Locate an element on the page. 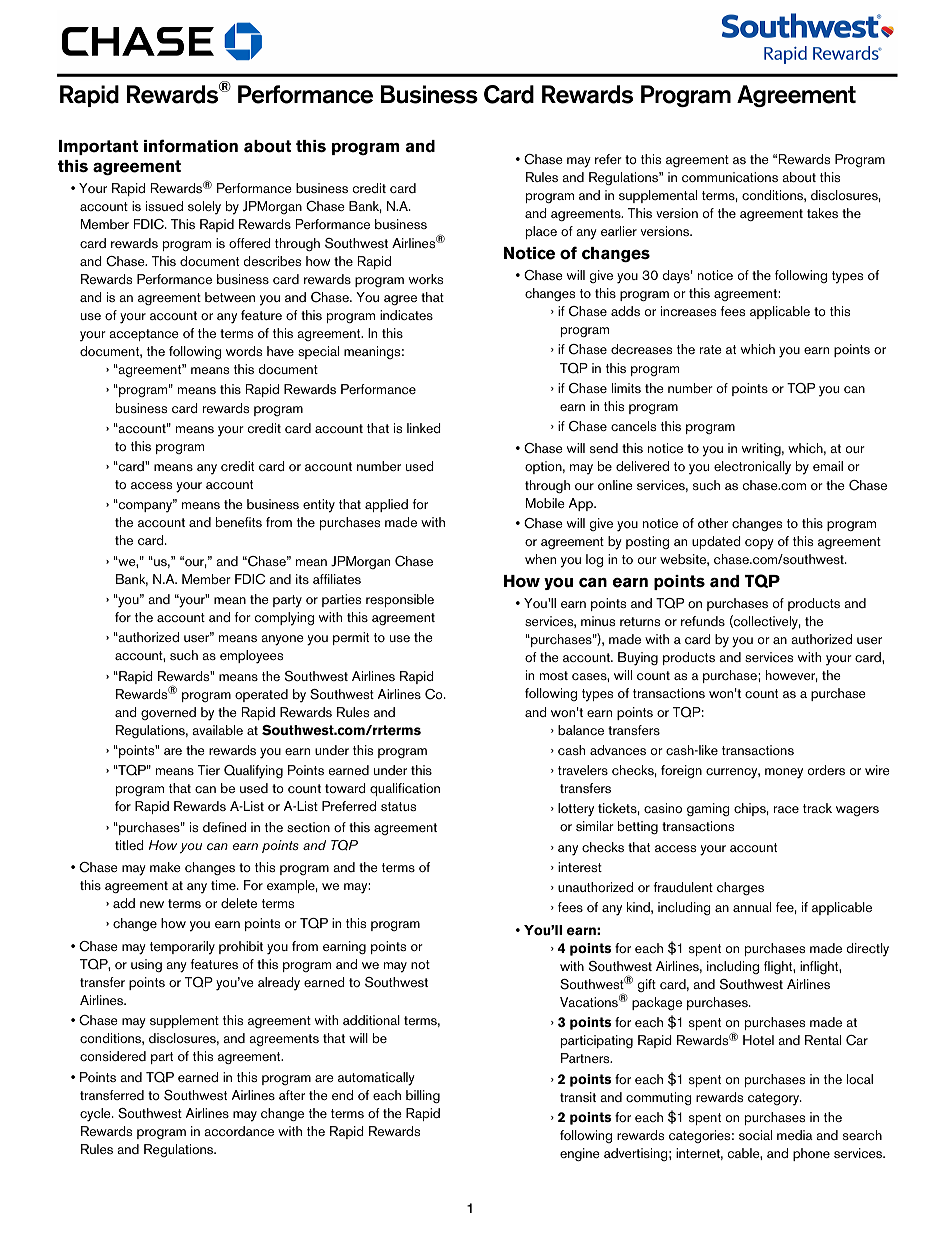 This image has width=952, height=1233. accordance is located at coordinates (239, 1131).
